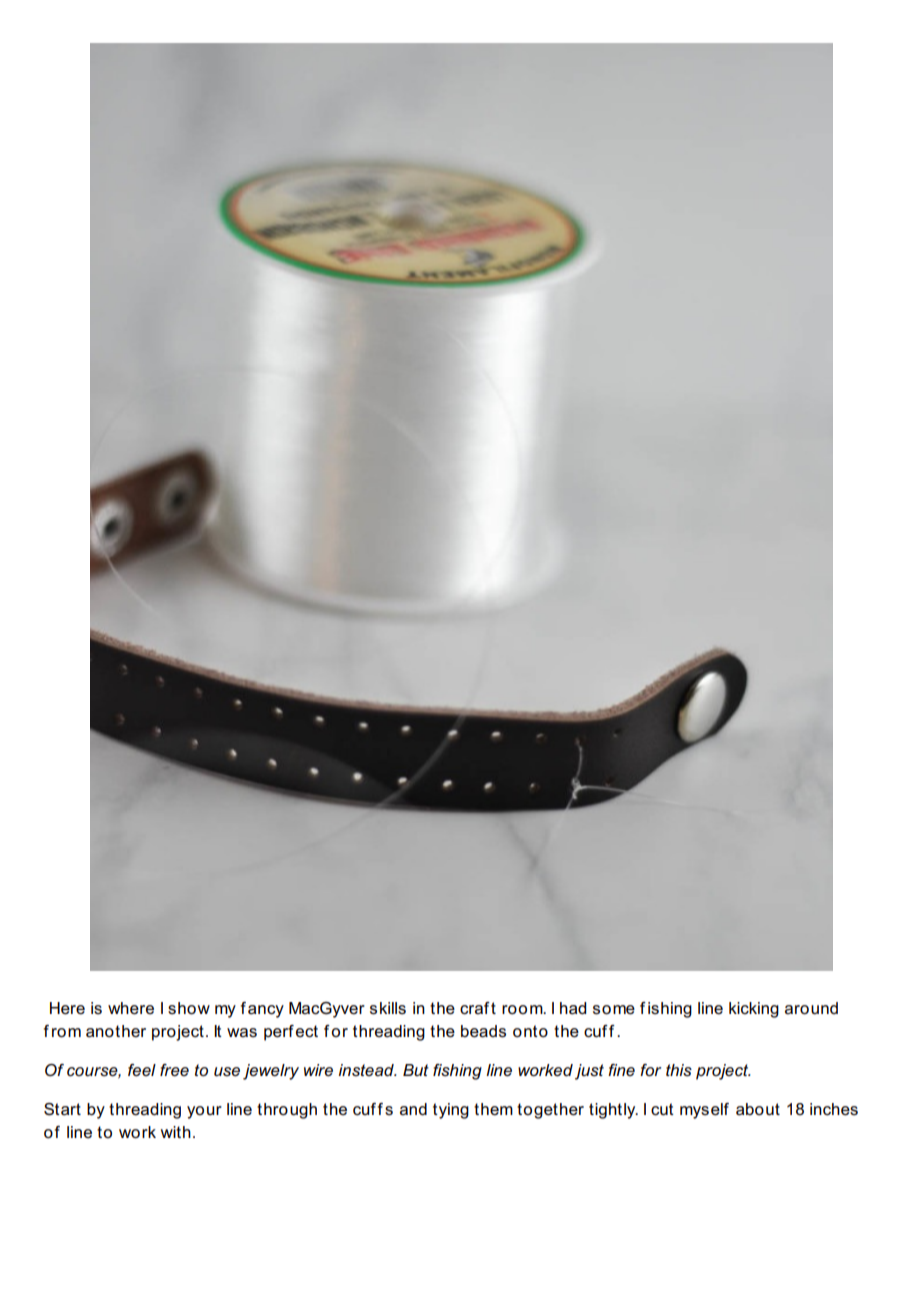 The image size is (924, 1308). Describe the element at coordinates (189, 1008) in the screenshot. I see `show` at that location.
